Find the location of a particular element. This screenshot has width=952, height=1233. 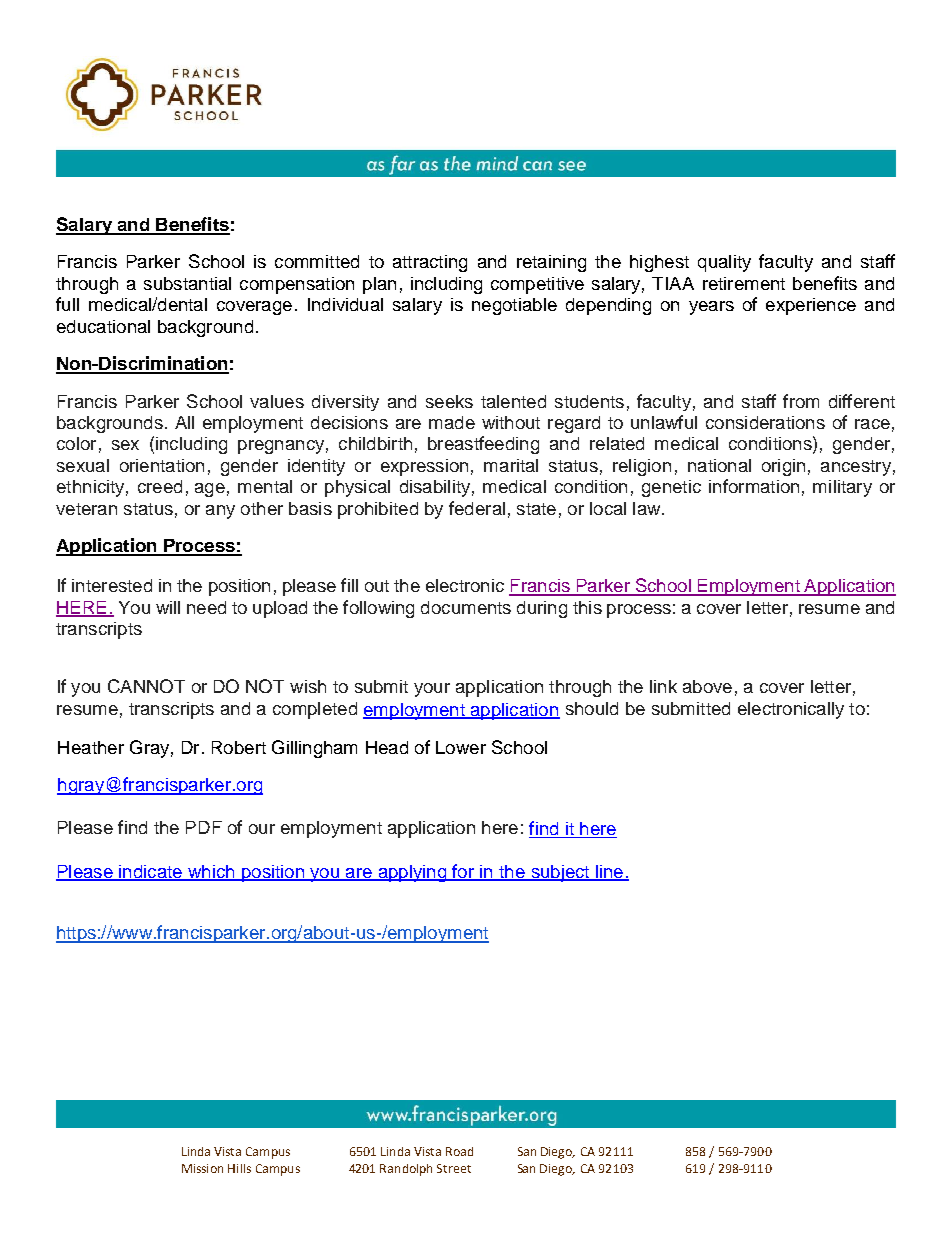

creed is located at coordinates (160, 486).
